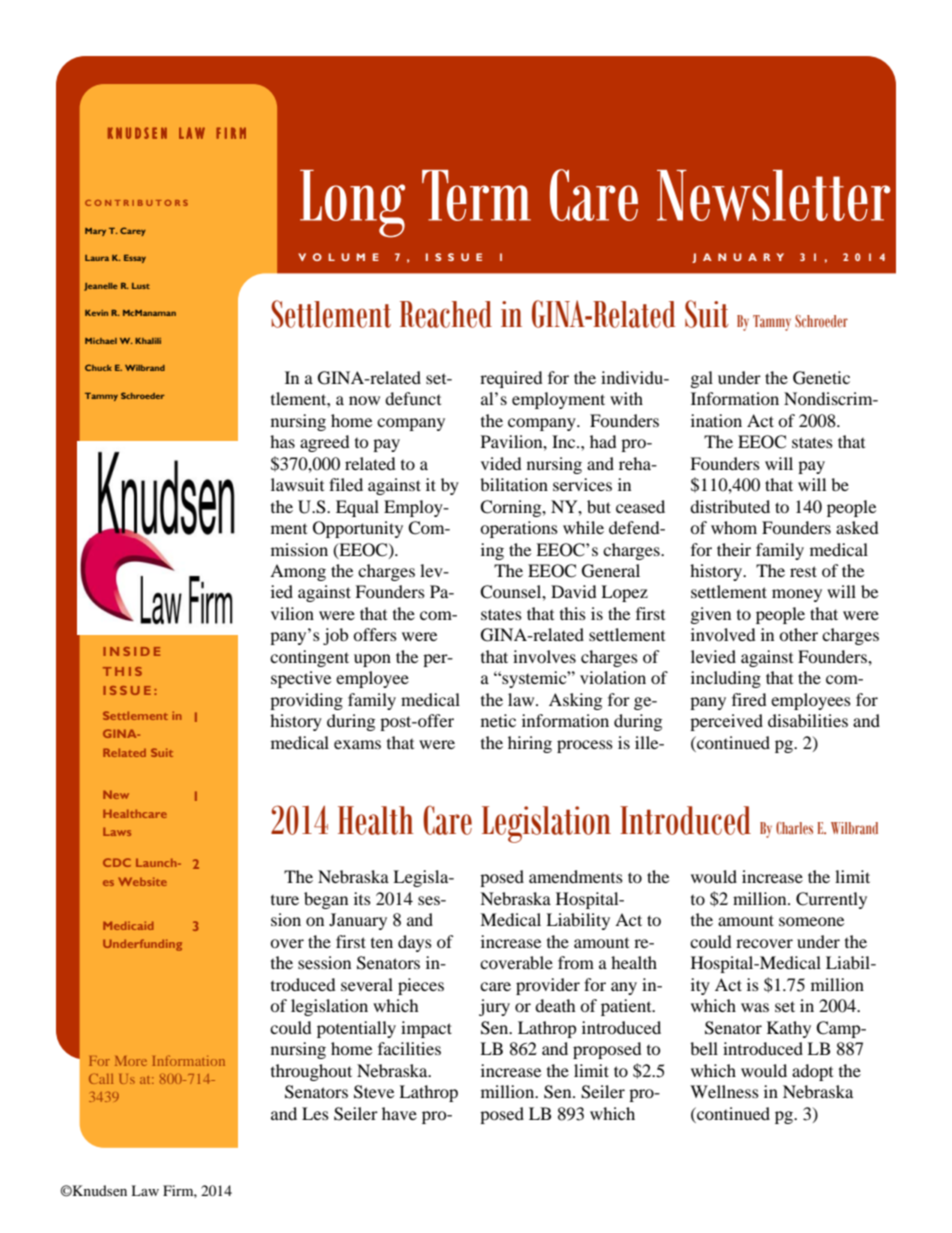 Image resolution: width=952 pixels, height=1233 pixels. I want to click on CONTRIBUTORS, so click(136, 203).
